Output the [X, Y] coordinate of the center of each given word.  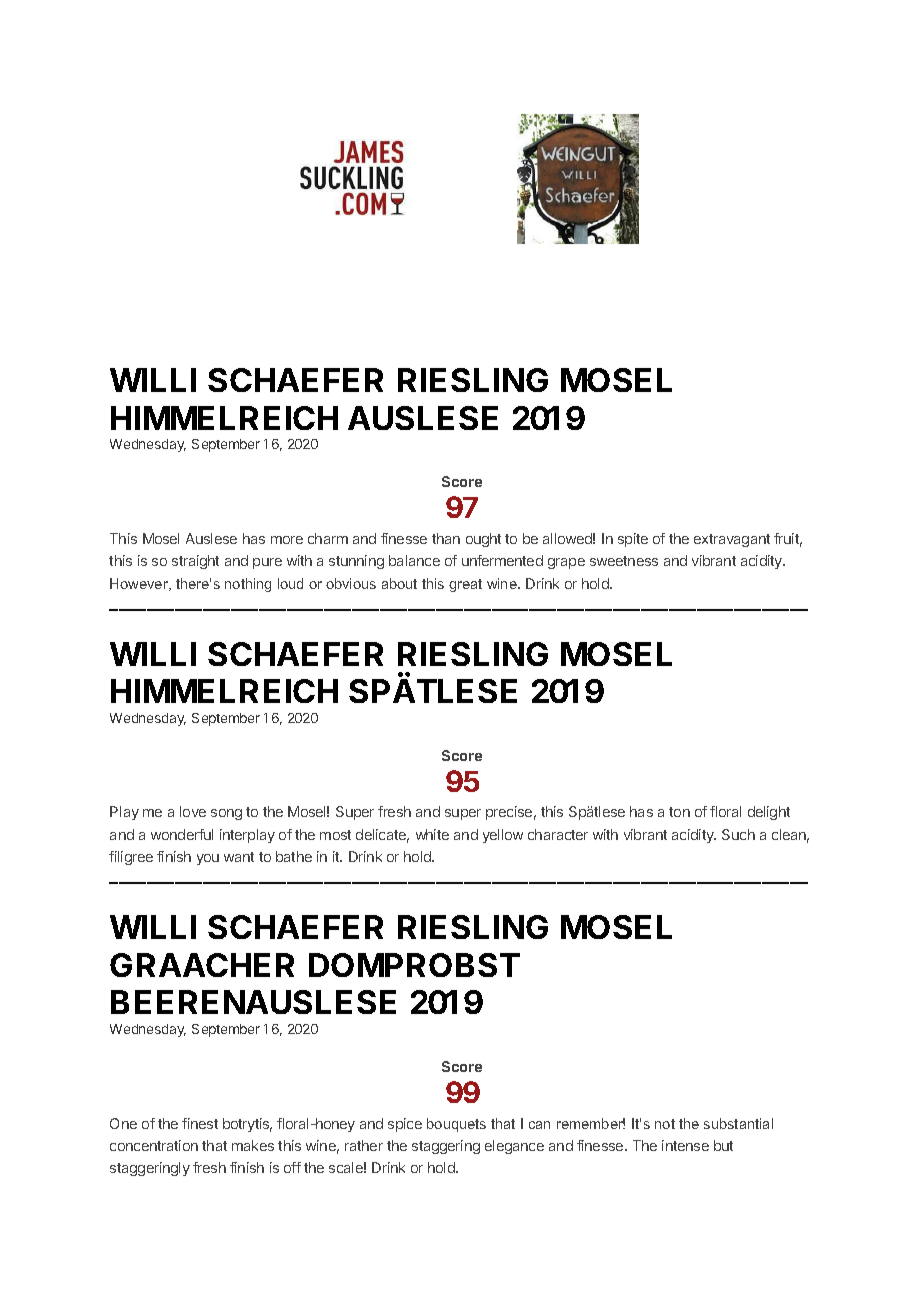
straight [195, 562]
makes [253, 1145]
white [432, 834]
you [208, 859]
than [446, 538]
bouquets [456, 1125]
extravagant [732, 540]
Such [738, 834]
